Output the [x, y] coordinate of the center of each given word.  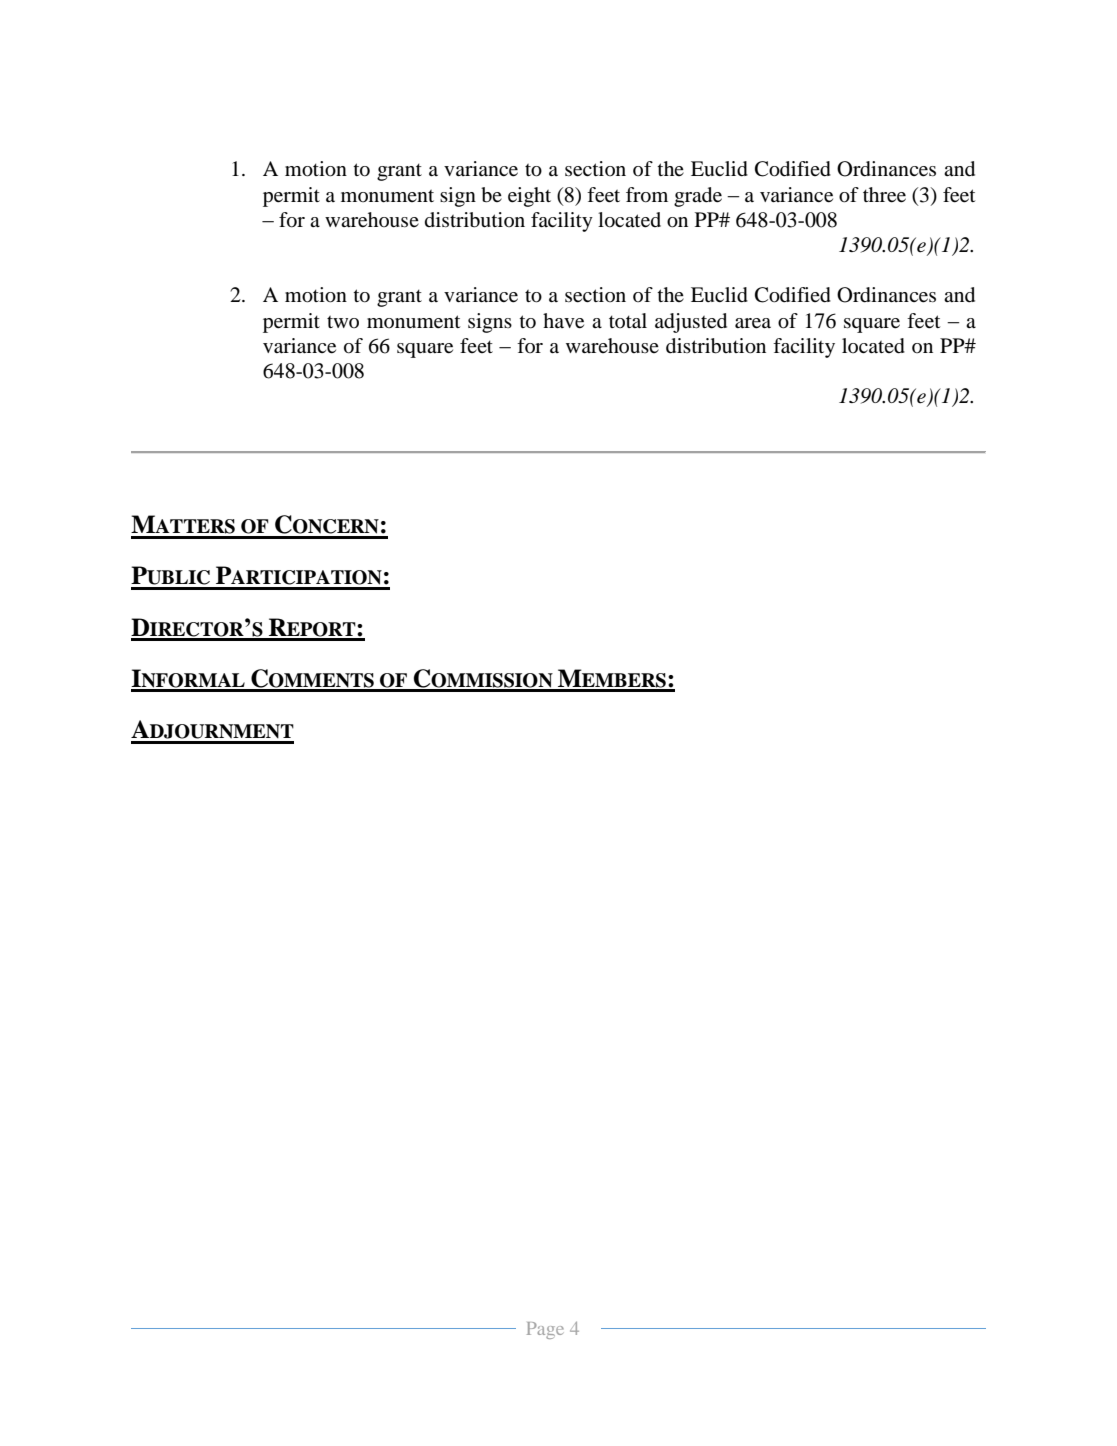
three [884, 195]
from [647, 195]
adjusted [691, 323]
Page [545, 1330]
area [753, 323]
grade [698, 197]
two [343, 322]
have [563, 321]
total [628, 321]
